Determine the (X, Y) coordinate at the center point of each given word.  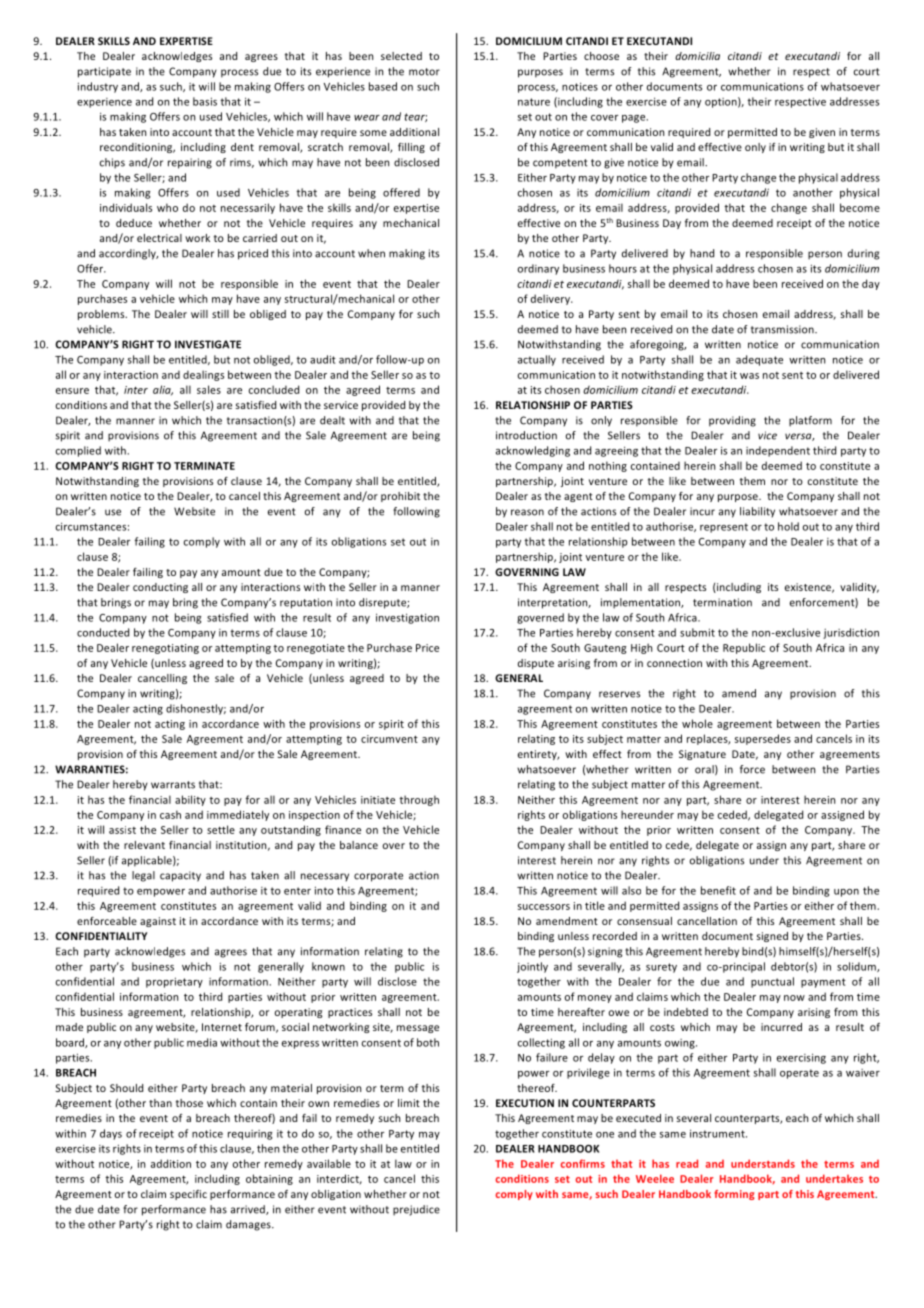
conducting (160, 588)
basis (205, 101)
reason (527, 512)
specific (188, 1195)
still (220, 314)
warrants (173, 785)
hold (788, 526)
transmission (783, 329)
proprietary (174, 982)
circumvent (389, 739)
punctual (772, 982)
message (418, 1029)
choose (601, 56)
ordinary (538, 269)
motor (424, 72)
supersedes (763, 739)
